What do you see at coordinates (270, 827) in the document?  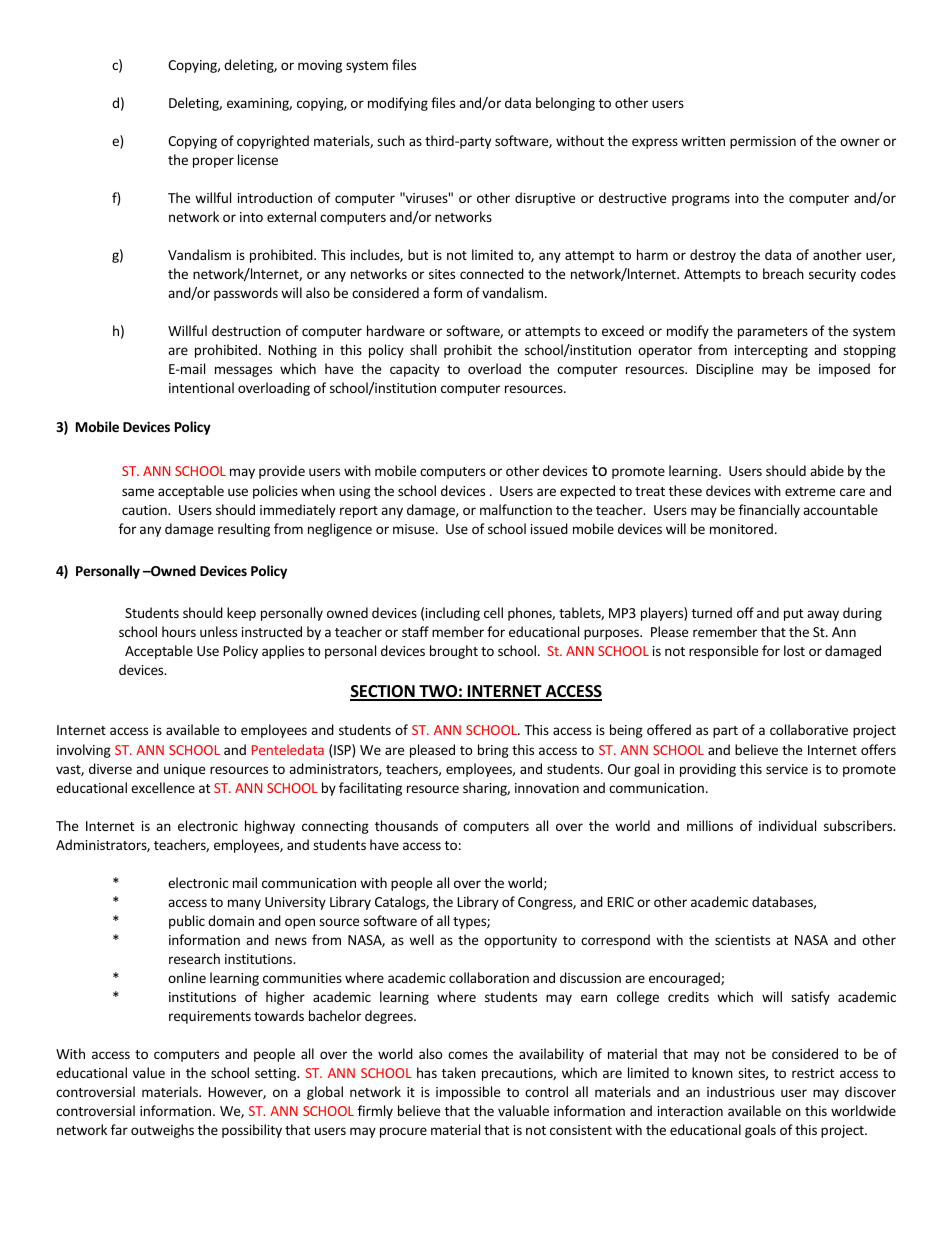 I see `highway` at bounding box center [270, 827].
